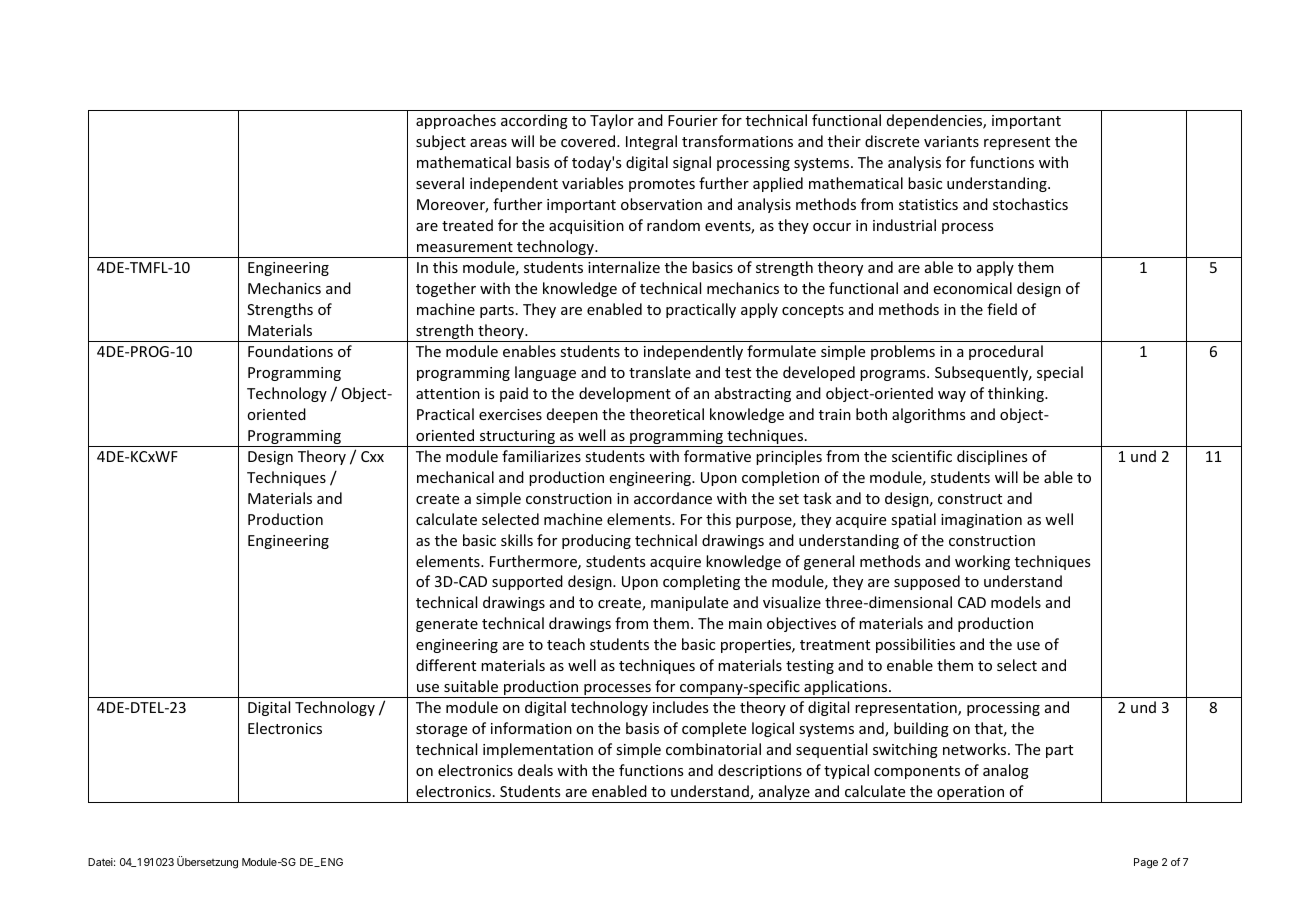 The image size is (1308, 924). What do you see at coordinates (981, 521) in the screenshot?
I see `imagination` at bounding box center [981, 521].
